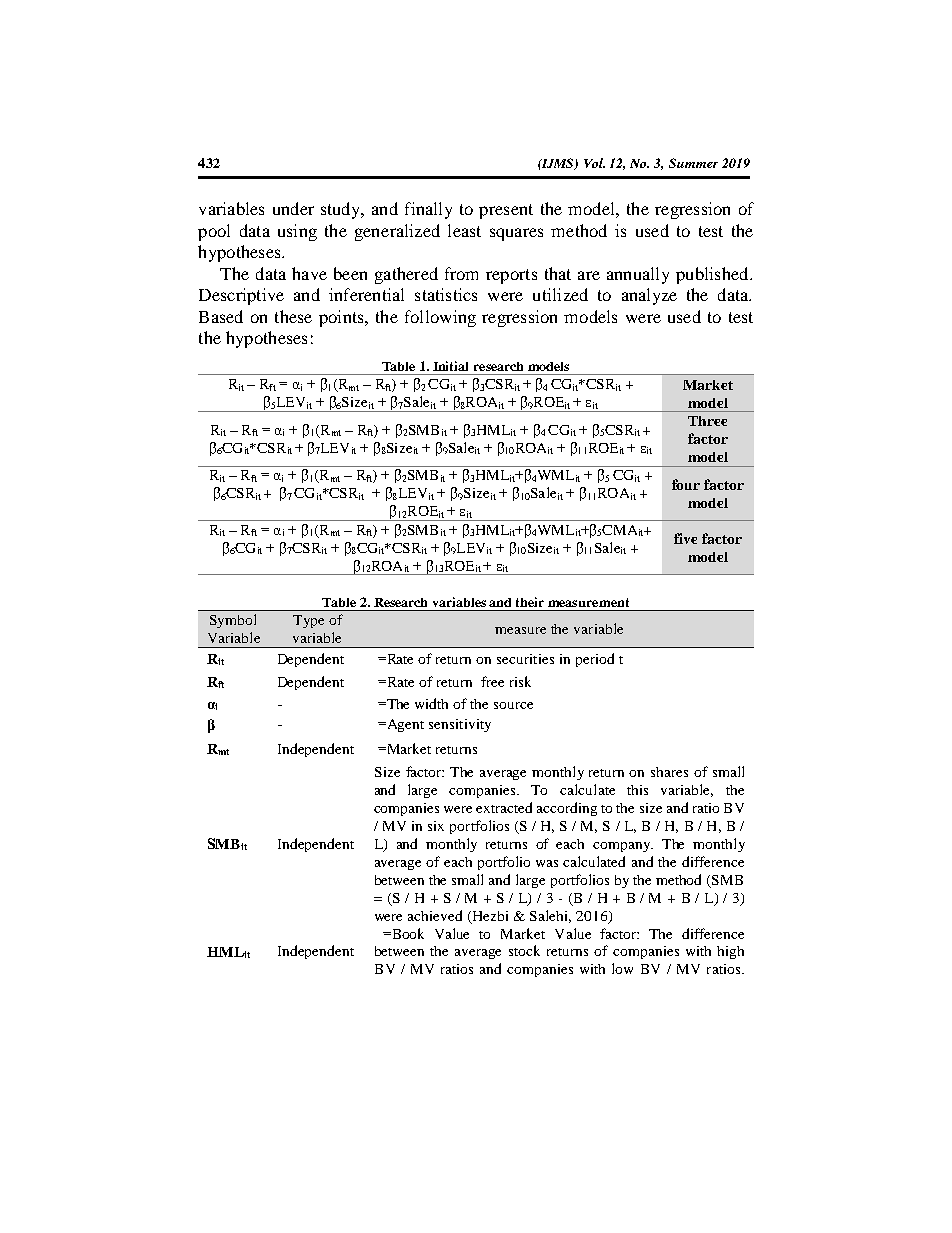  What do you see at coordinates (450, 366) in the screenshot?
I see `Initial` at bounding box center [450, 366].
